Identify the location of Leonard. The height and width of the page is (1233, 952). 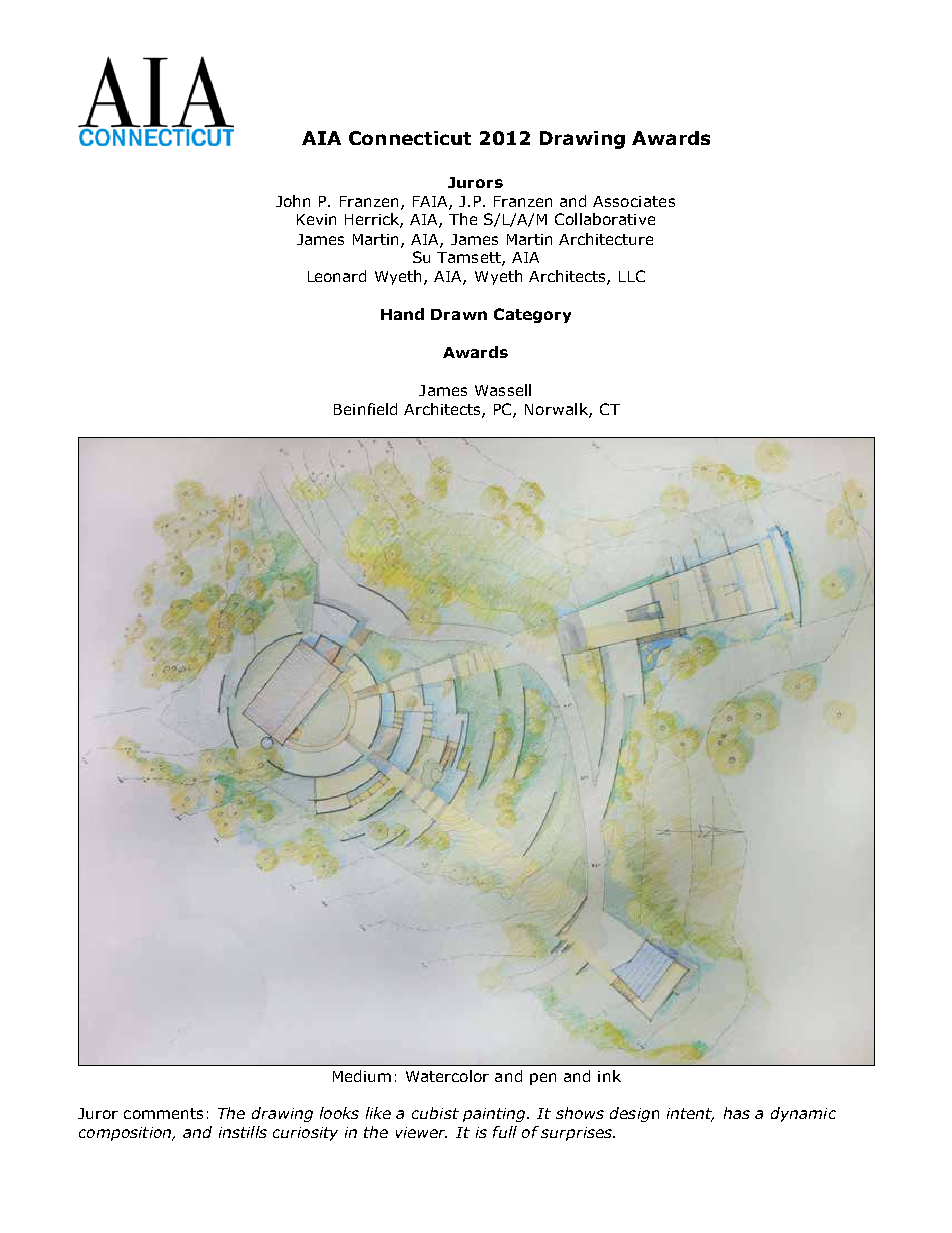
(337, 276).
